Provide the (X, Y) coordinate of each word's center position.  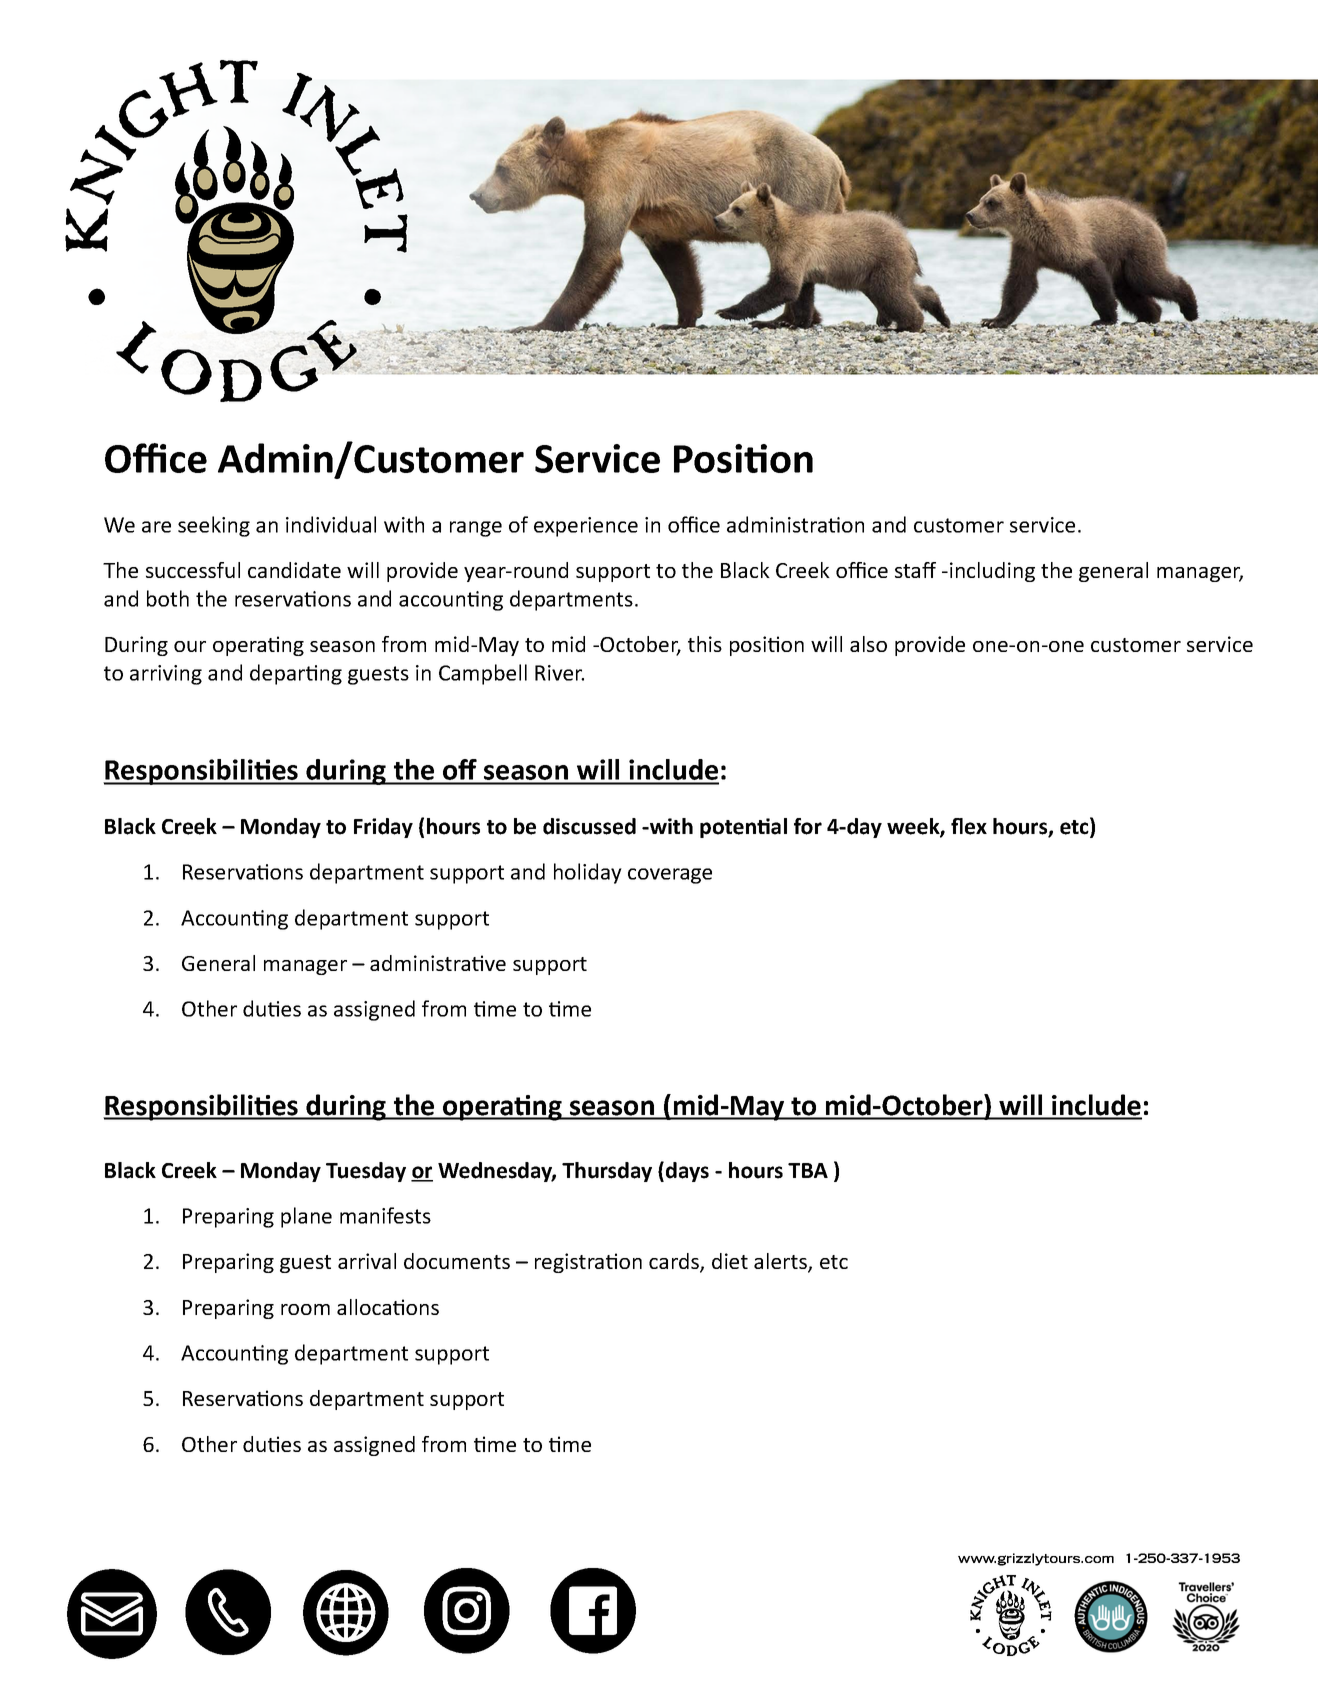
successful (193, 570)
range (476, 529)
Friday (383, 828)
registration (588, 1263)
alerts (781, 1262)
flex (969, 826)
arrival (367, 1261)
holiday (588, 873)
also (868, 644)
